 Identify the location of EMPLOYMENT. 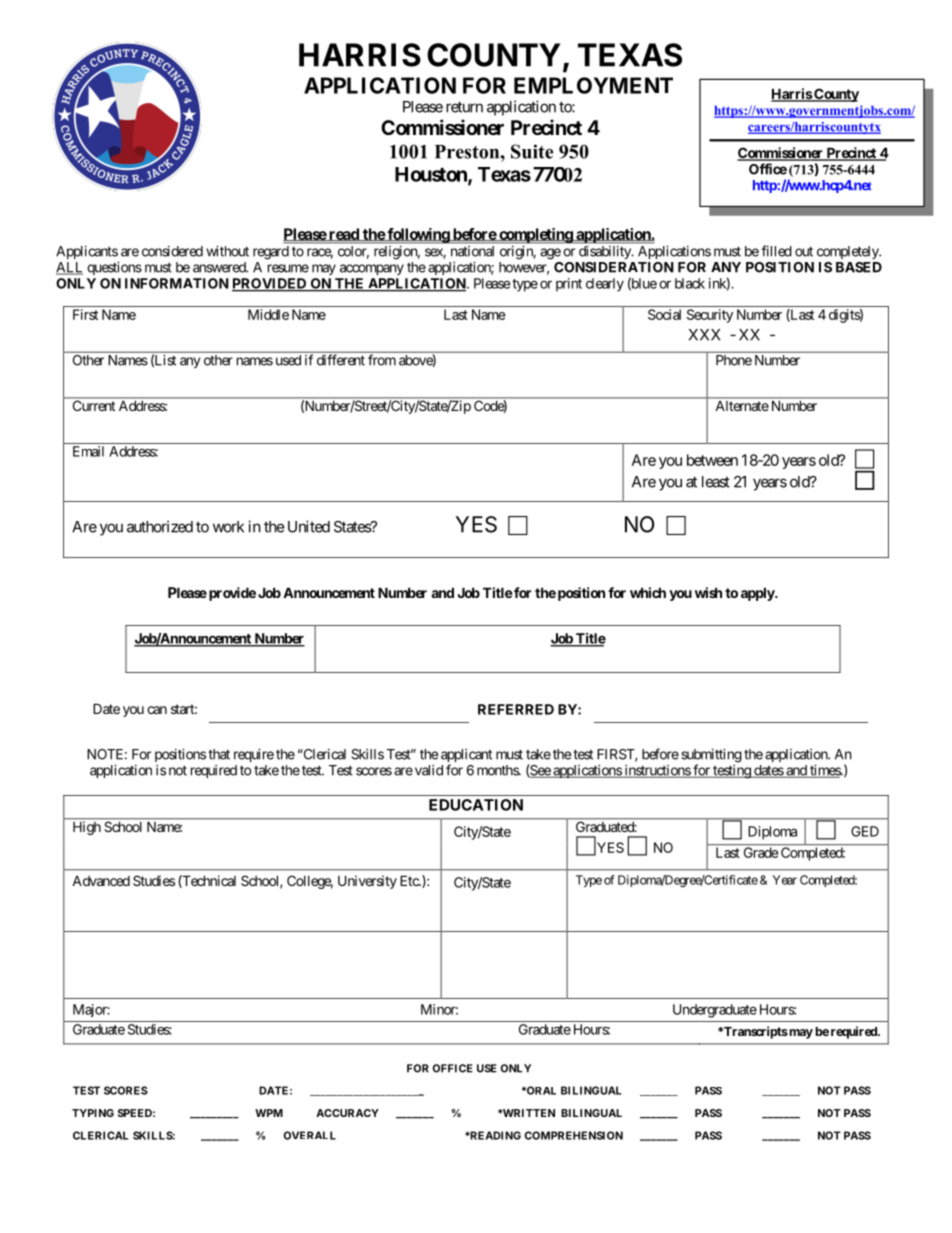
(593, 85).
